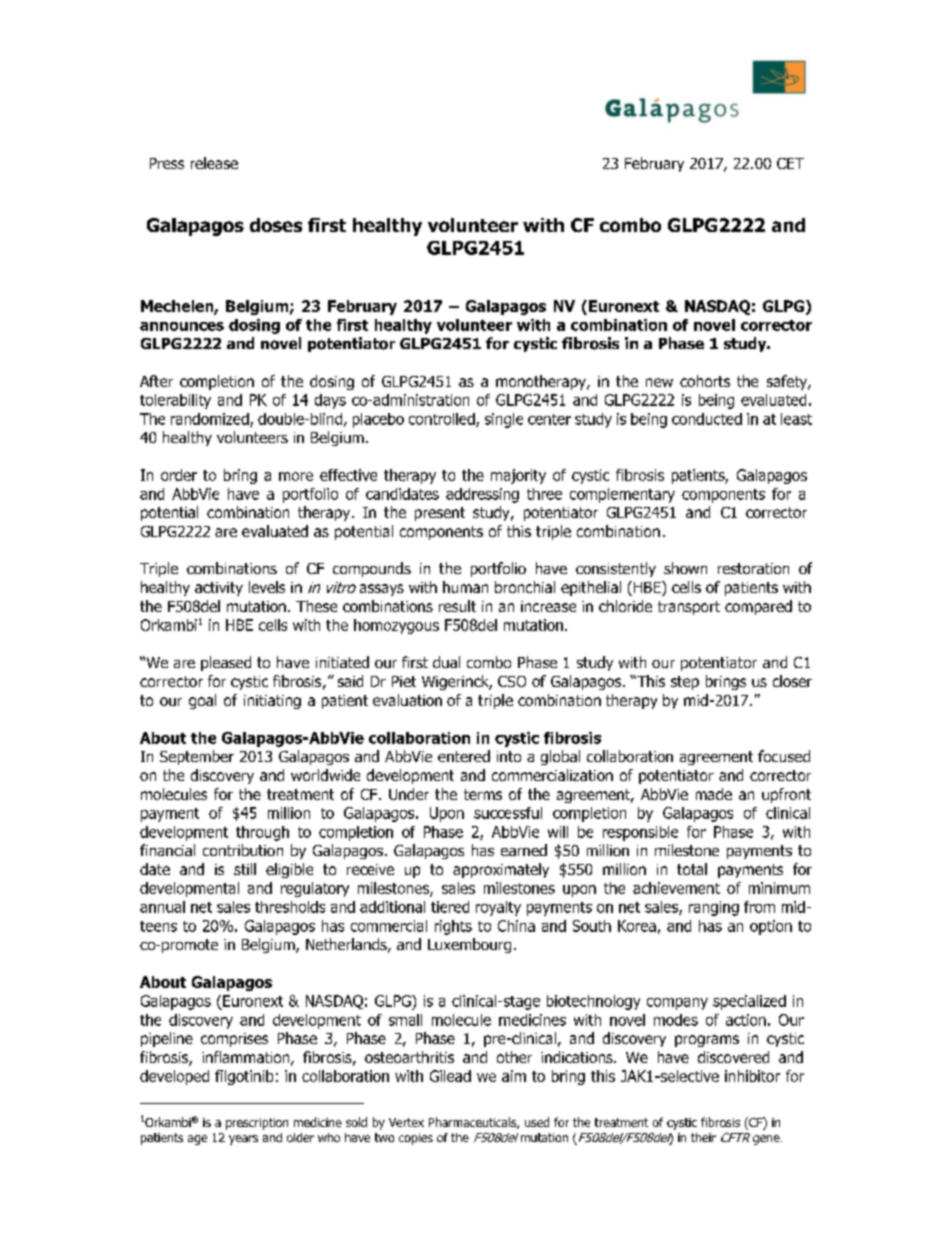 This image has height=1233, width=952. What do you see at coordinates (685, 683) in the image?
I see `step` at bounding box center [685, 683].
